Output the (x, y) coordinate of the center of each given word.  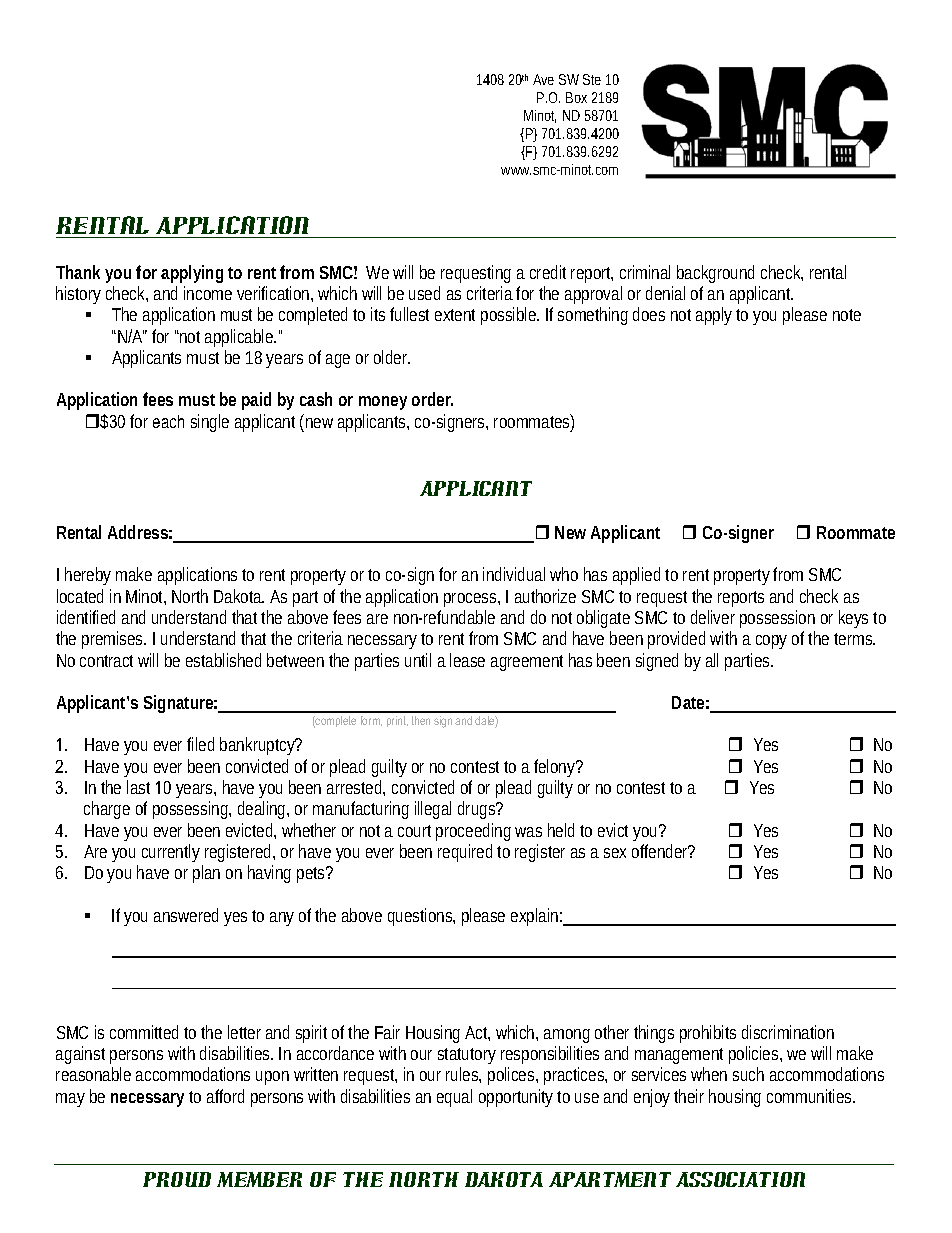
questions (421, 917)
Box (576, 97)
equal (454, 1098)
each (168, 421)
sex (615, 853)
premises (114, 640)
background (715, 274)
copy (771, 642)
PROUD (177, 1179)
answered (186, 915)
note (847, 315)
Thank (78, 272)
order (432, 399)
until (418, 660)
